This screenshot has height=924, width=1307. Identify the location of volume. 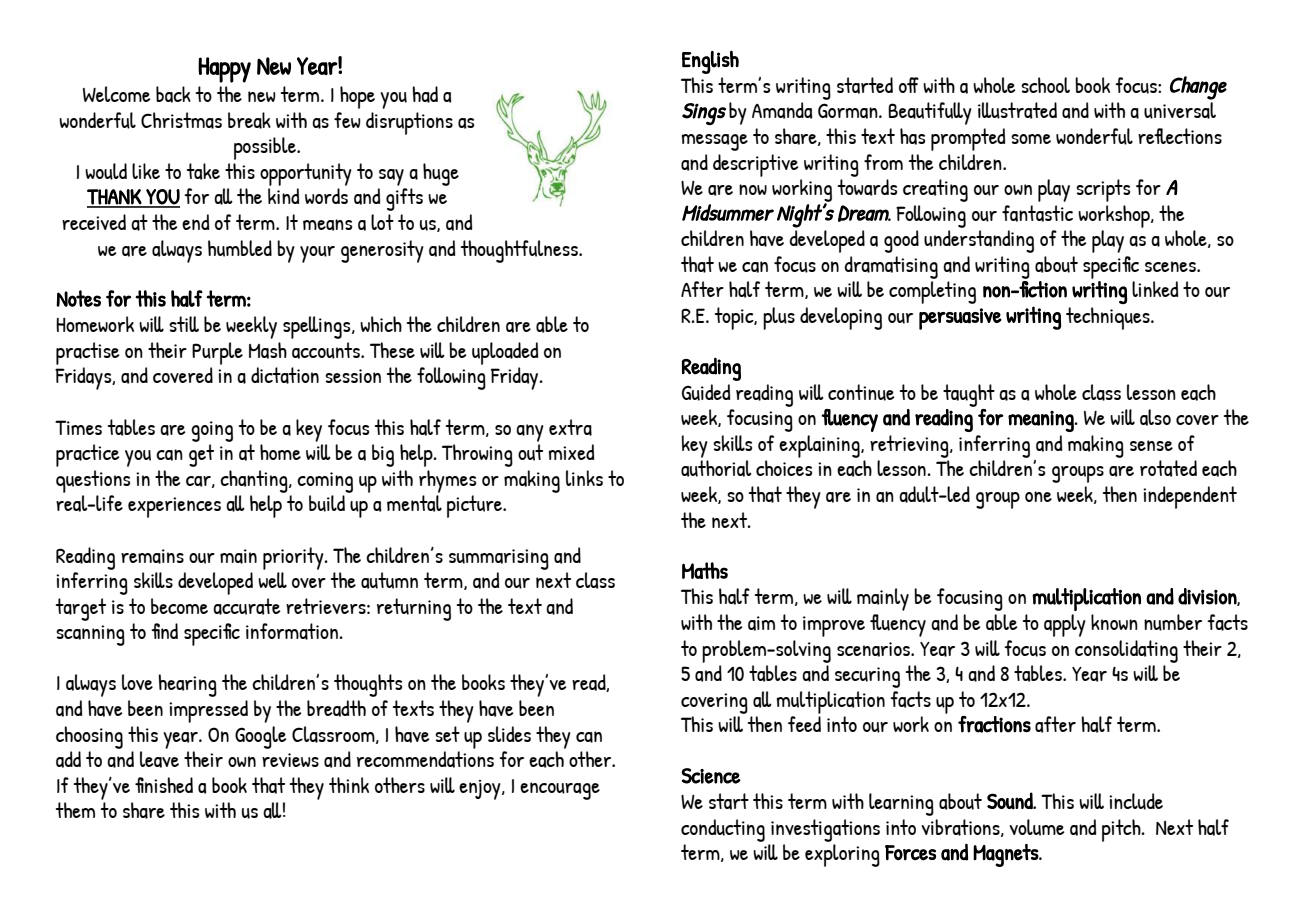
(1037, 827).
